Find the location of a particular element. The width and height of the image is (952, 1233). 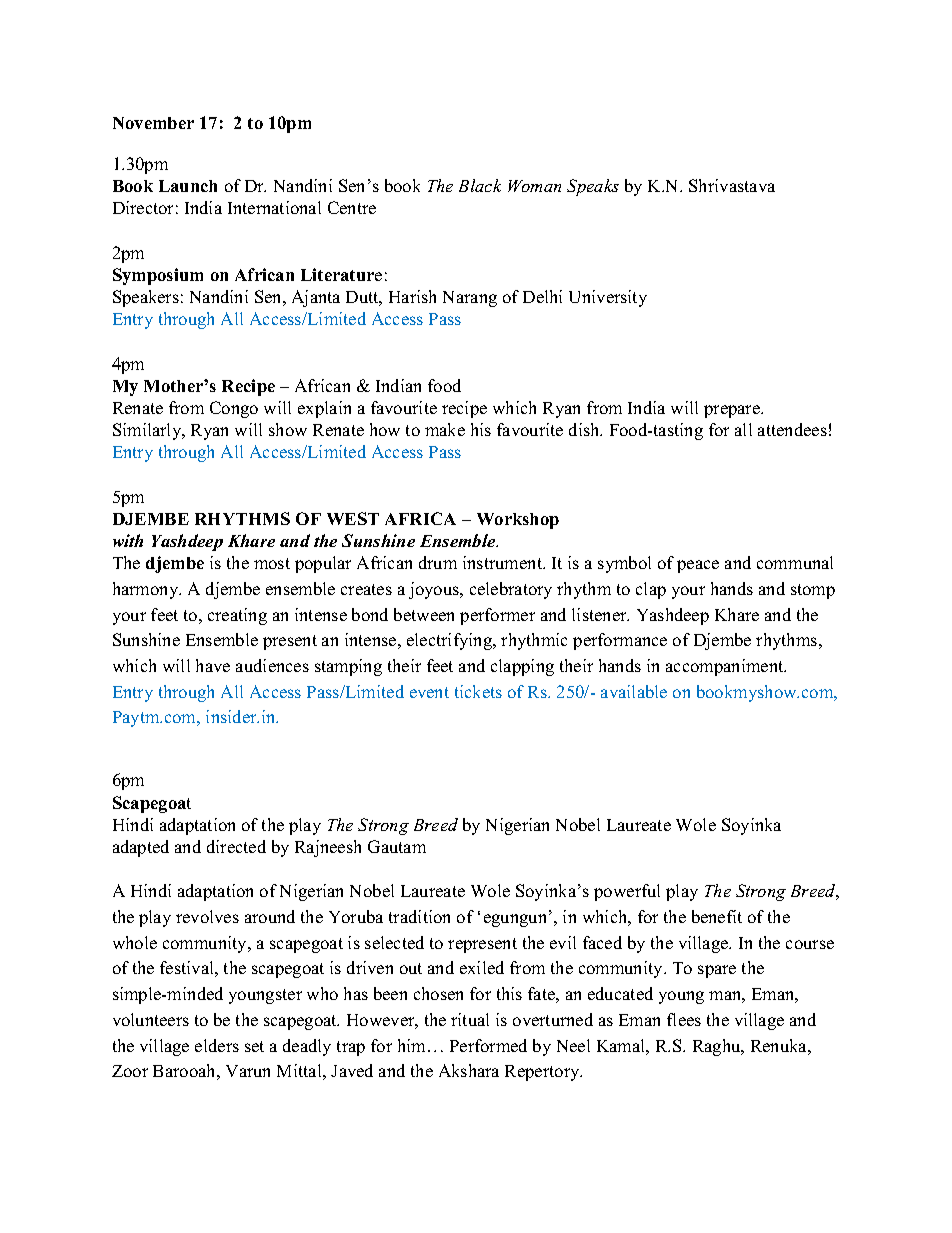

Gautam is located at coordinates (397, 846).
